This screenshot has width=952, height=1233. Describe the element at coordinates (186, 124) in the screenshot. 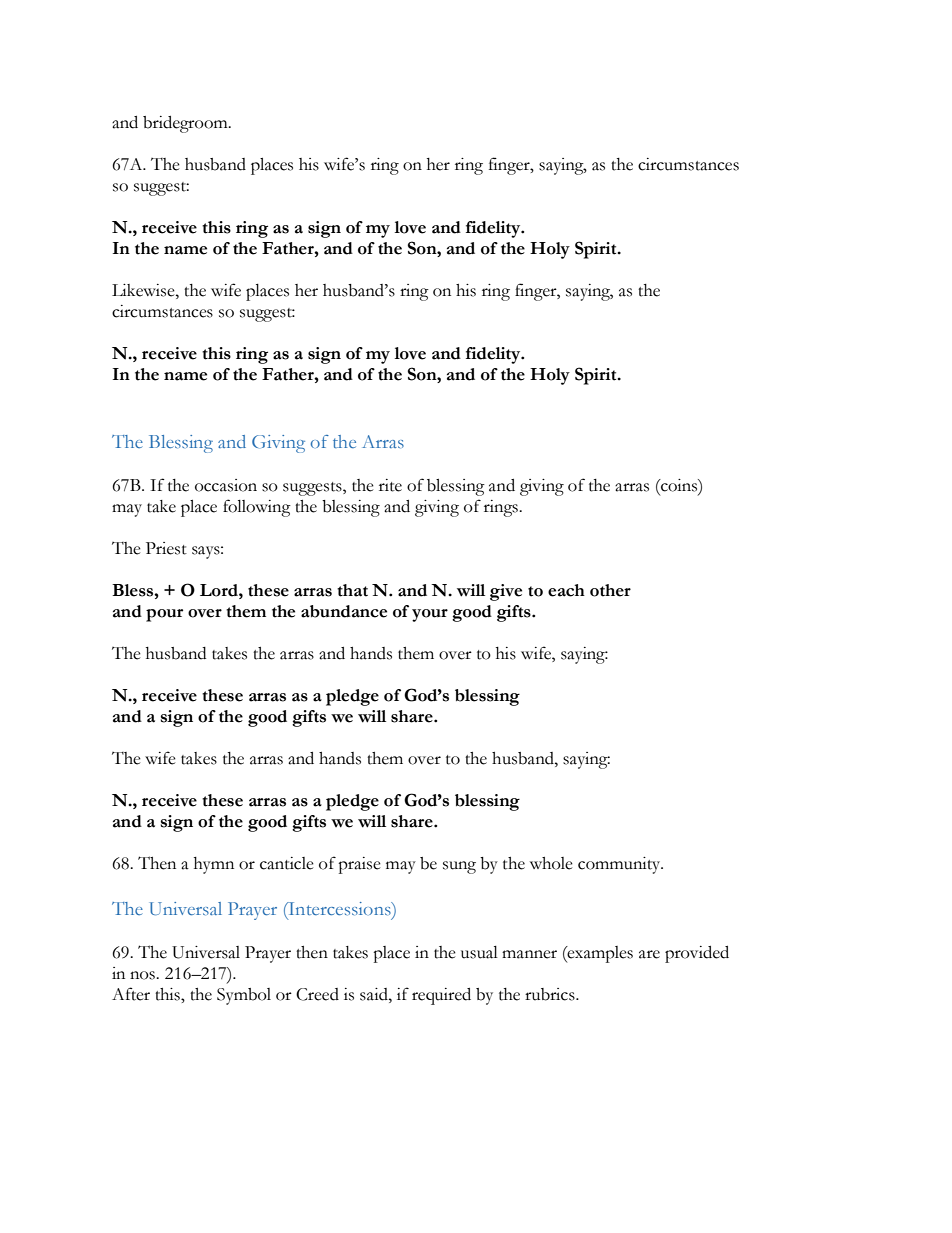

I see `bridegroom` at that location.
